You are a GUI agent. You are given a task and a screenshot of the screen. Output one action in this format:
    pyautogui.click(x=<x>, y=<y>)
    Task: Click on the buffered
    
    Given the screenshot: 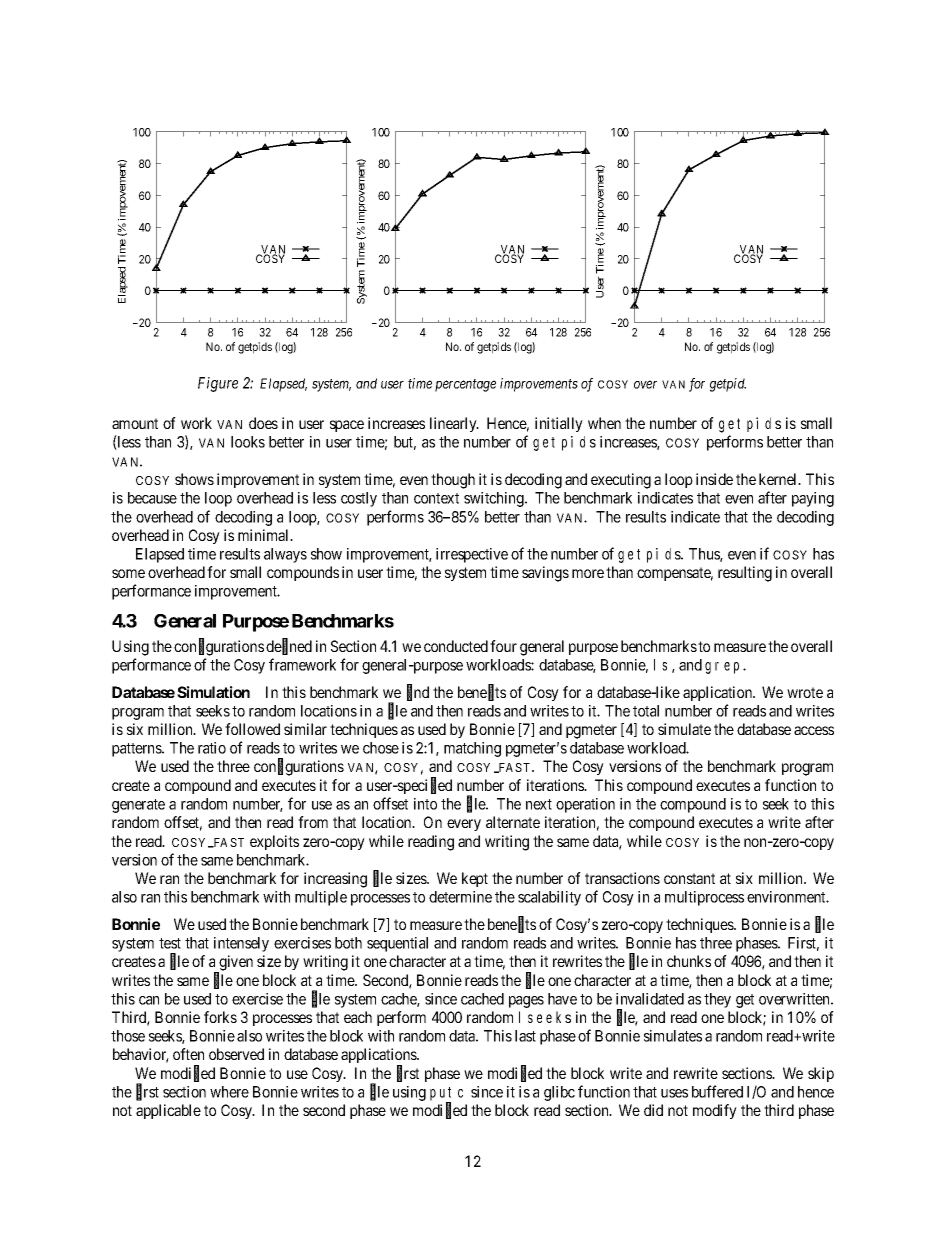 What is the action you would take?
    pyautogui.click(x=717, y=1091)
